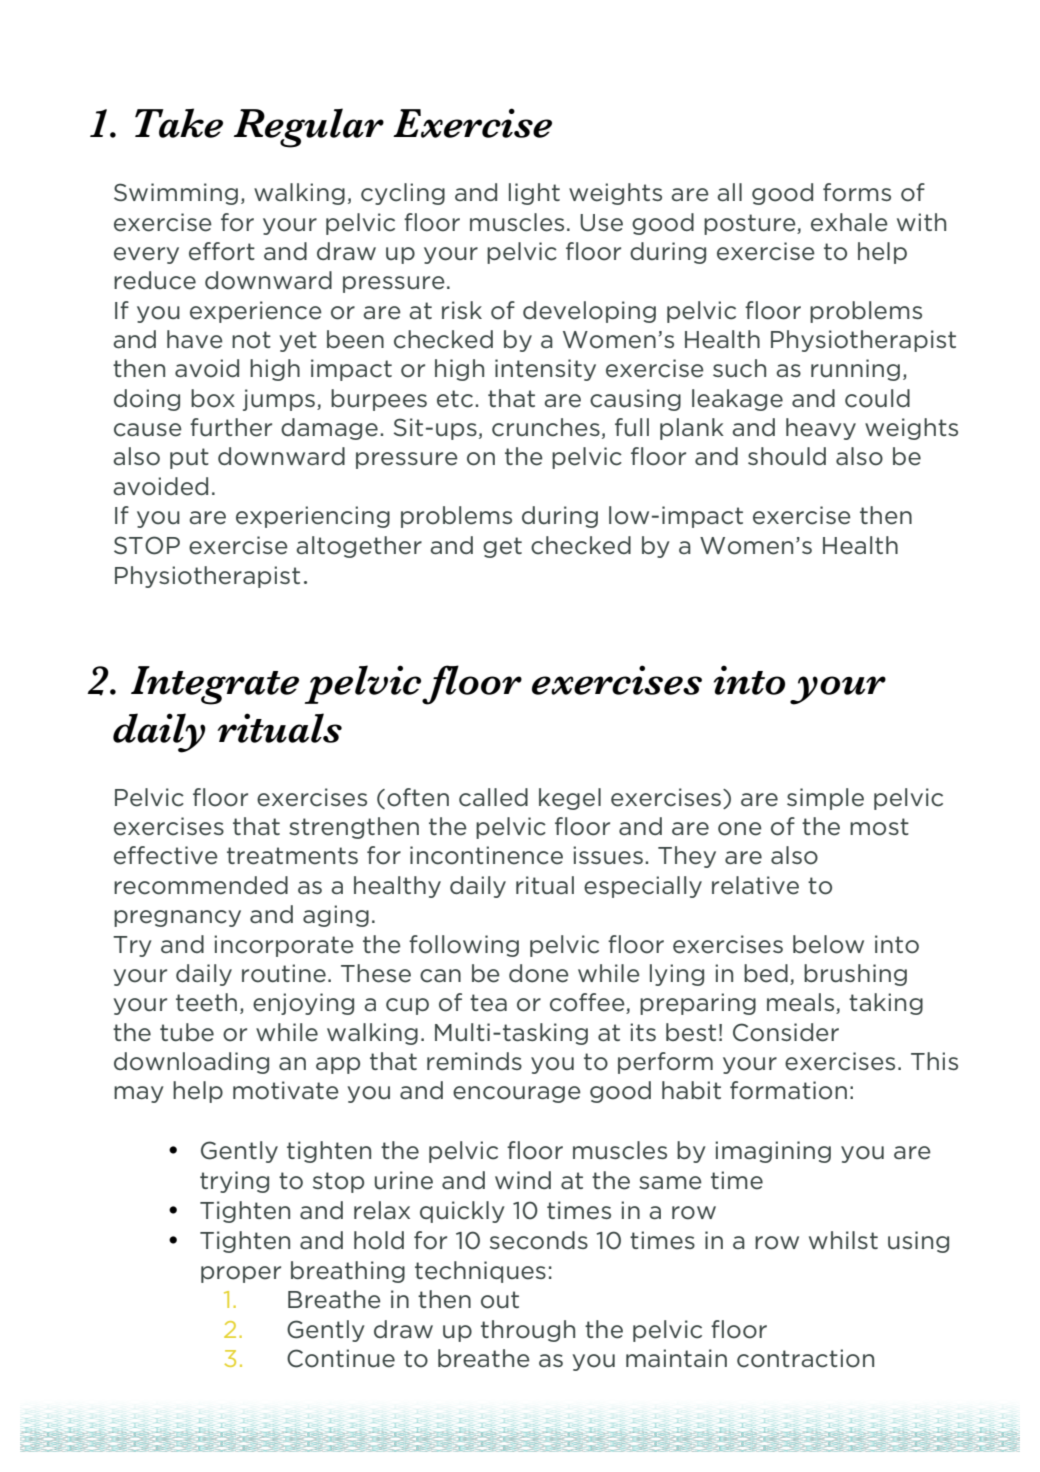  Describe the element at coordinates (546, 427) in the image. I see `crunches` at that location.
